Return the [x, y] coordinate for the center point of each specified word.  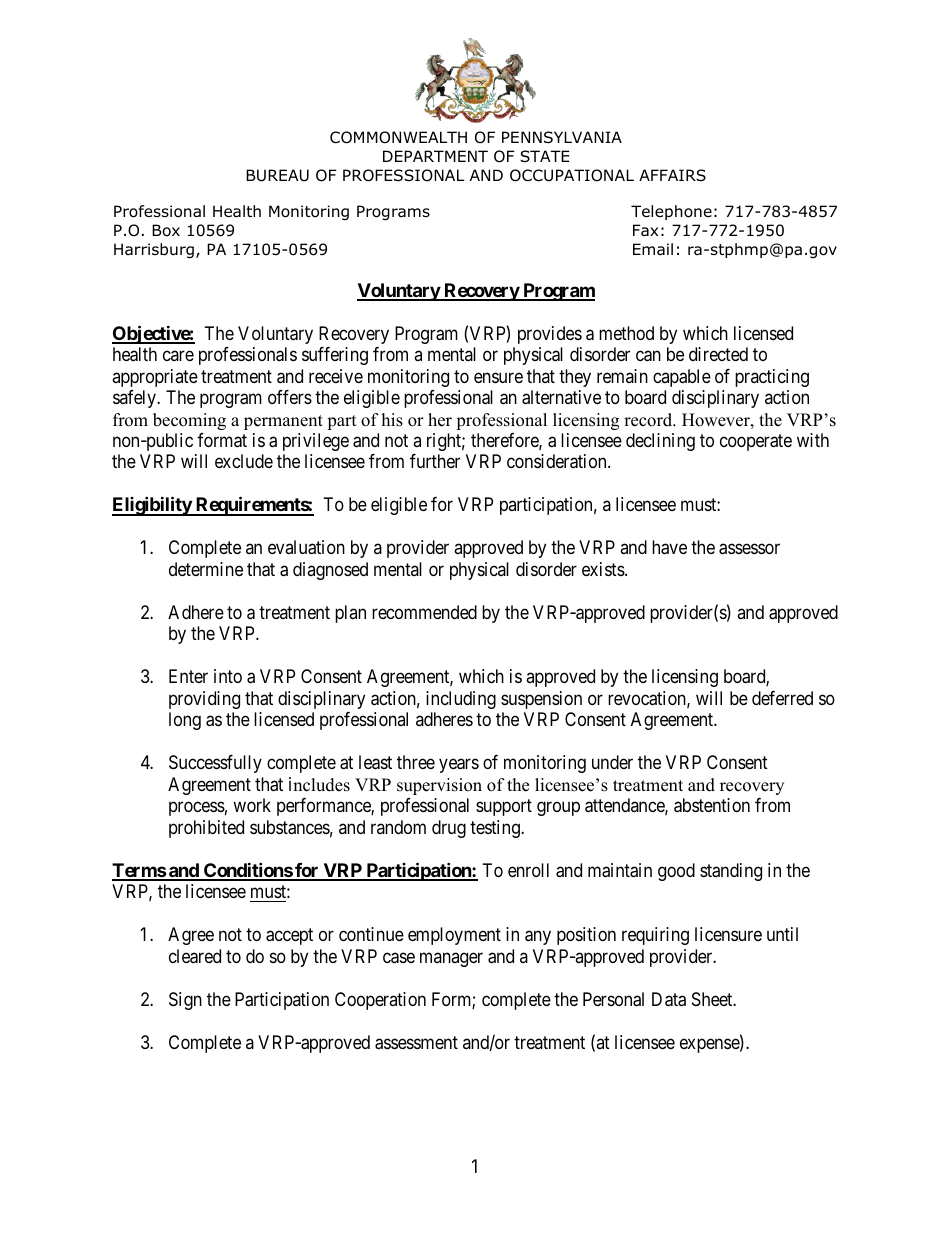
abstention [712, 805]
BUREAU [277, 175]
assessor [749, 549]
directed [718, 354]
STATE [544, 156]
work [252, 805]
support [504, 807]
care [178, 355]
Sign [185, 1001]
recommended [424, 612]
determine [206, 569]
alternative [561, 397]
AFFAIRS [672, 175]
